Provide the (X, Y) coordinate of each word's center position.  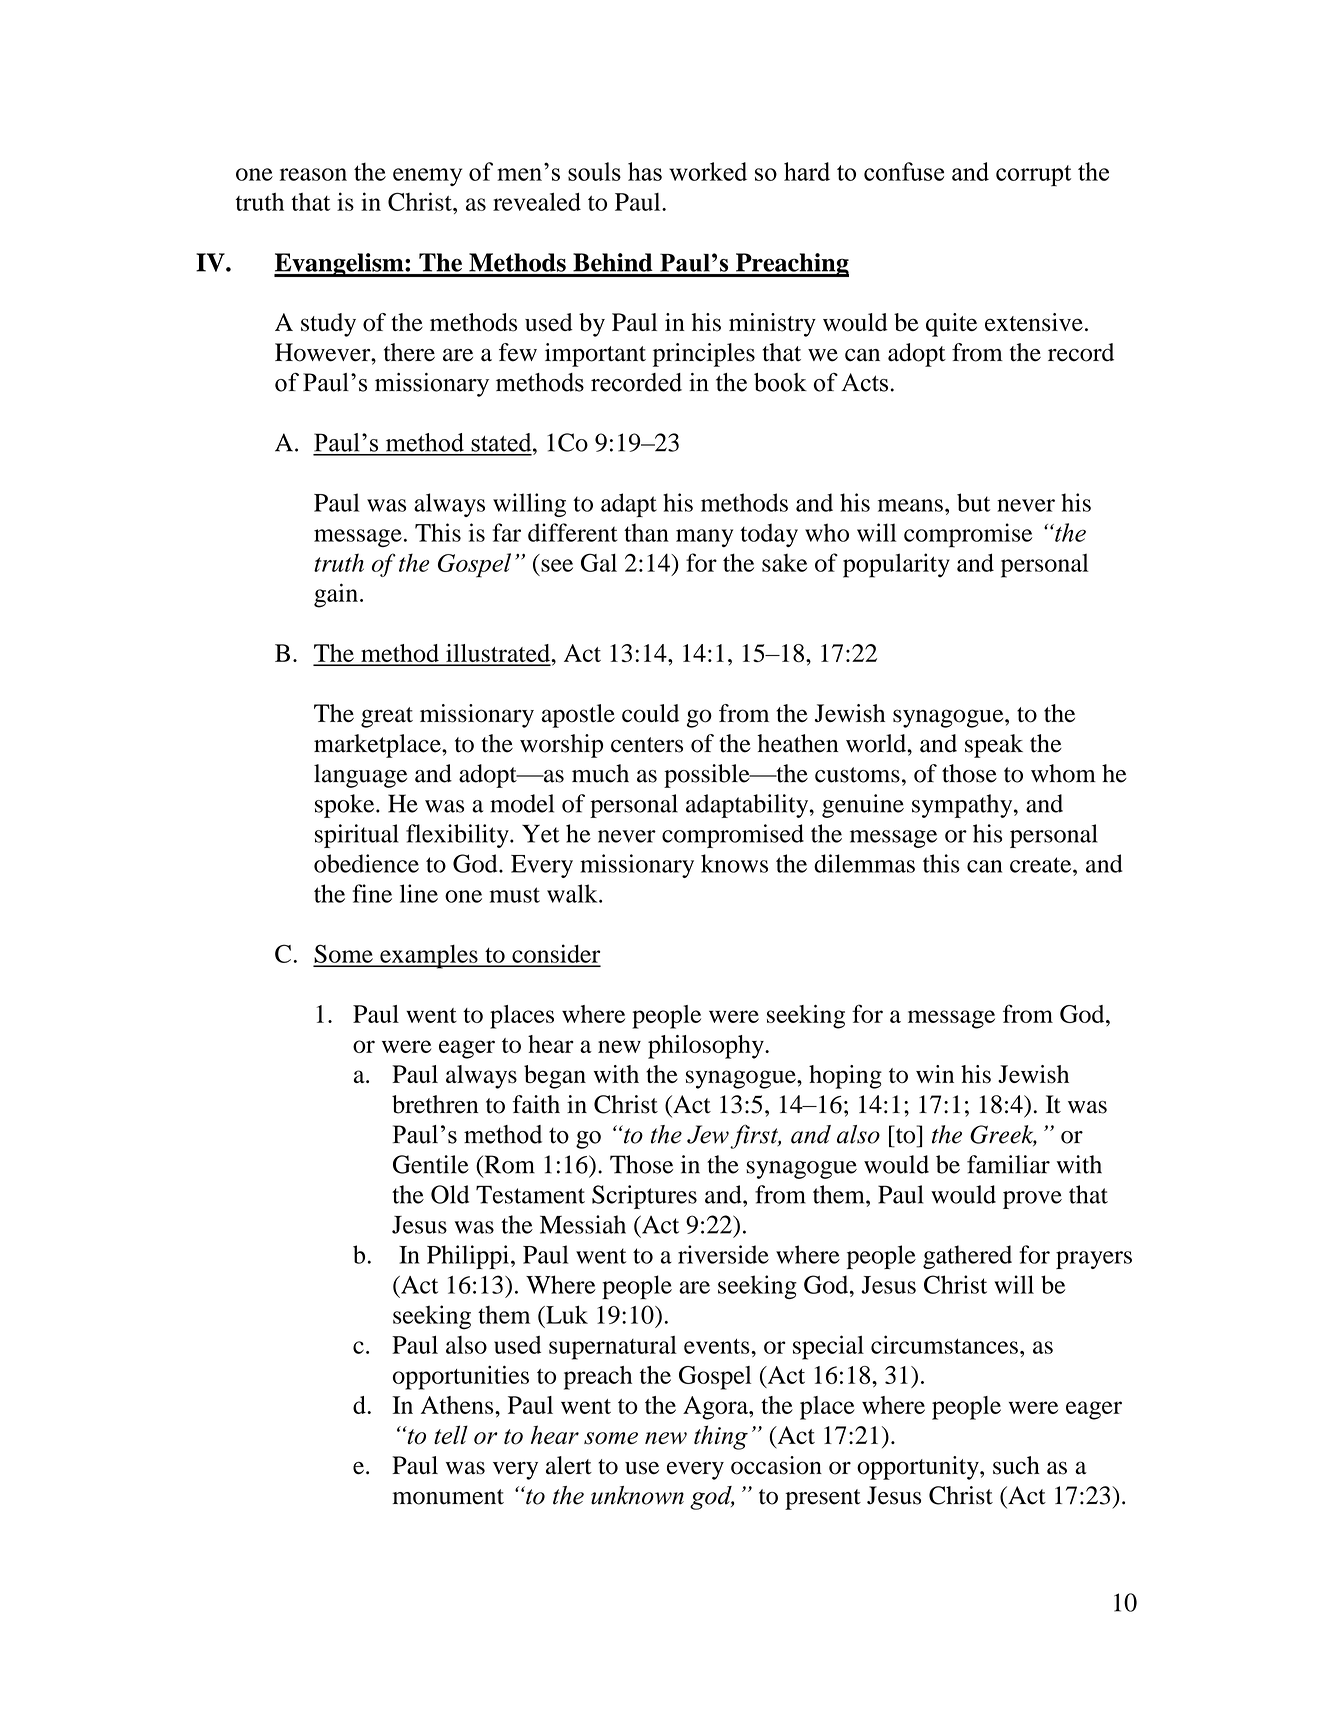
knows (734, 863)
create (1042, 865)
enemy (427, 177)
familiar (1008, 1164)
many (704, 538)
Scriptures (644, 1197)
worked (708, 171)
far (507, 532)
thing (721, 1437)
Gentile (431, 1164)
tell (451, 1434)
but (973, 502)
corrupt (1033, 175)
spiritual (357, 836)
